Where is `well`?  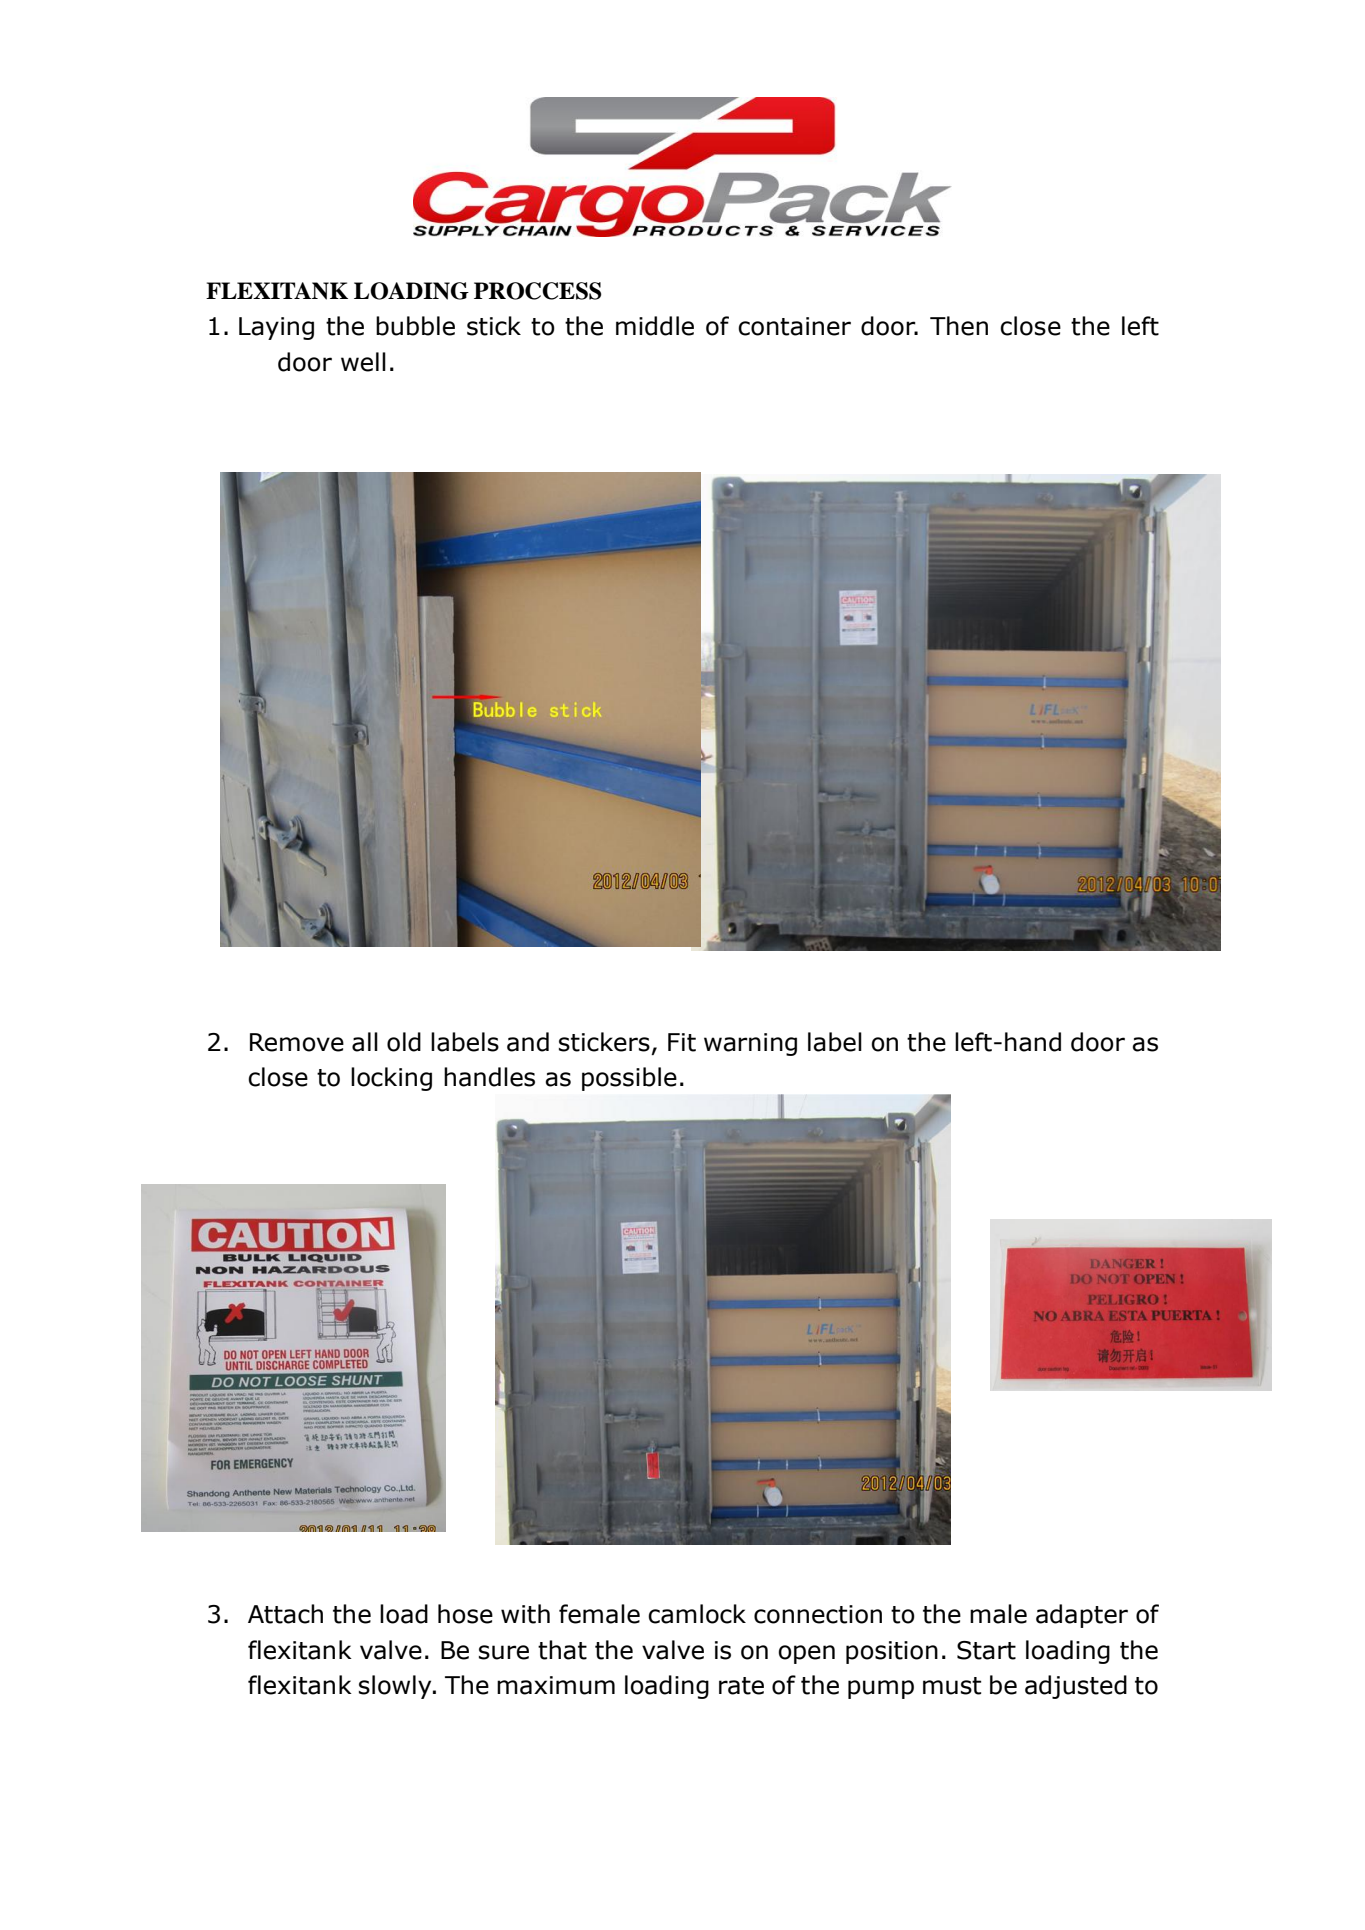 well is located at coordinates (363, 362).
